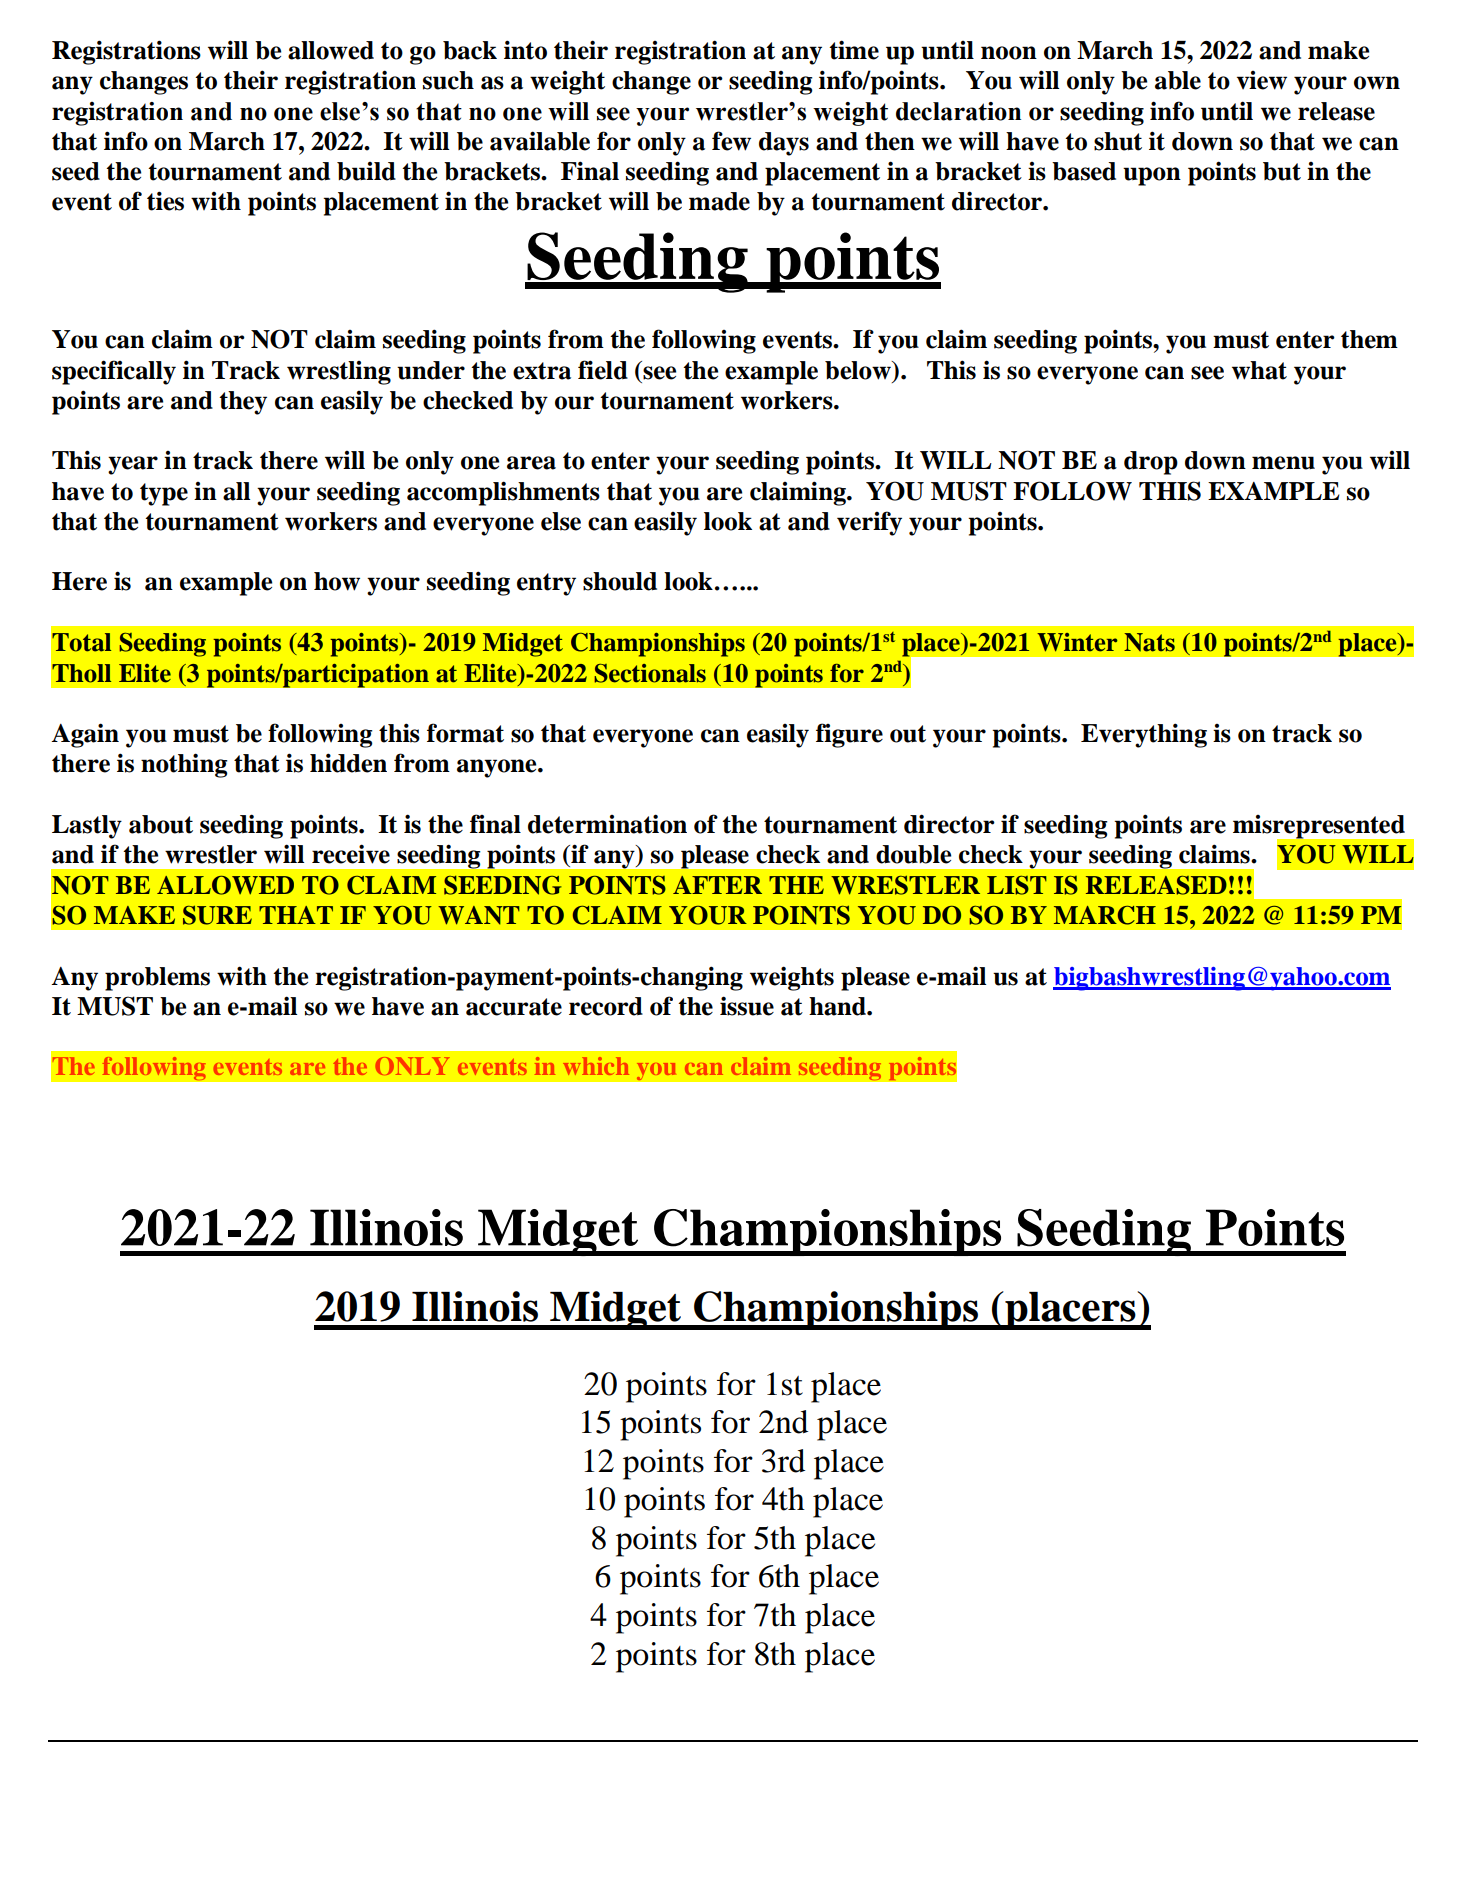  I want to click on problems, so click(157, 979).
